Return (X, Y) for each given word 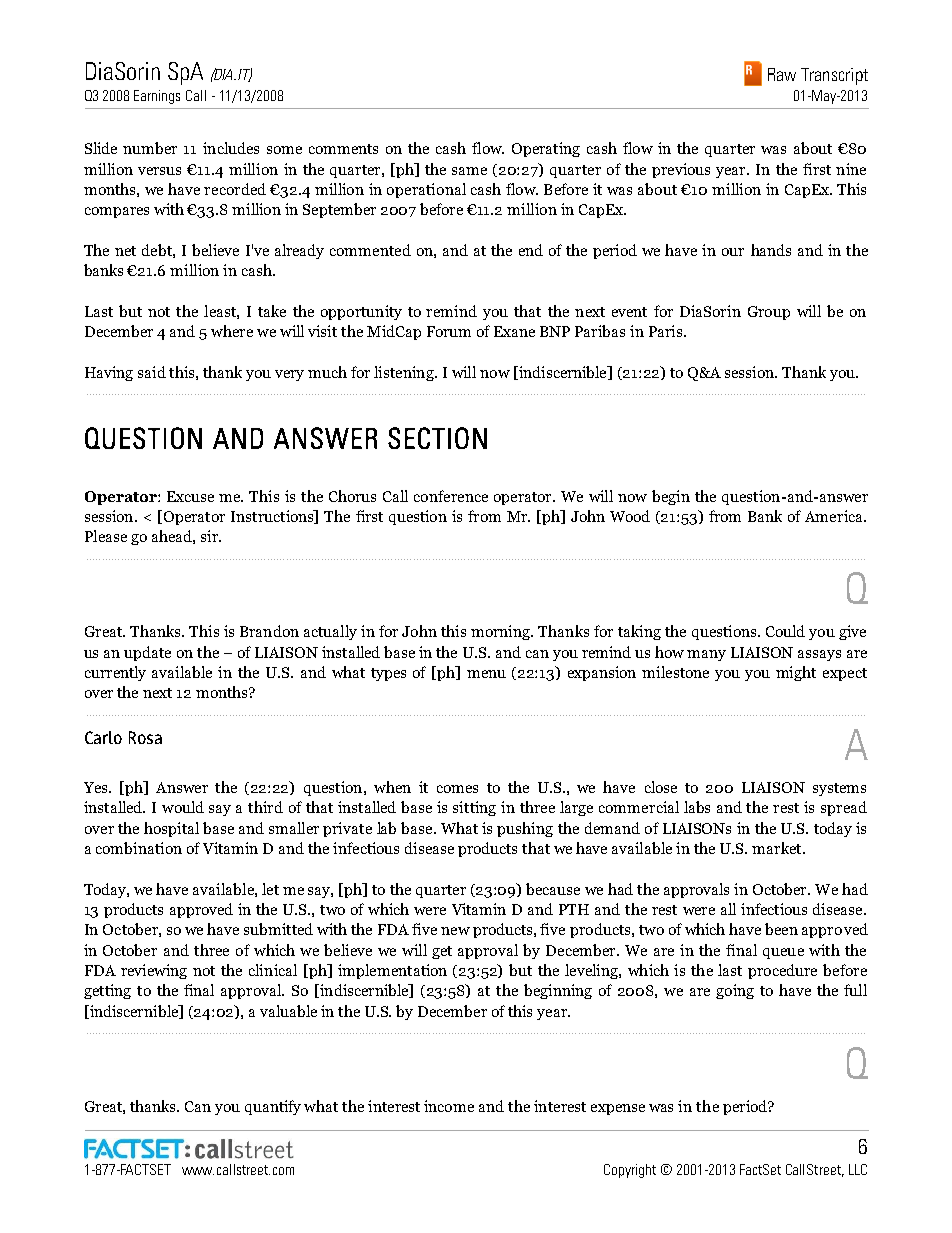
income (449, 1106)
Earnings (157, 97)
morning (502, 632)
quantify (273, 1107)
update (147, 653)
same (469, 171)
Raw (782, 74)
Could (785, 631)
